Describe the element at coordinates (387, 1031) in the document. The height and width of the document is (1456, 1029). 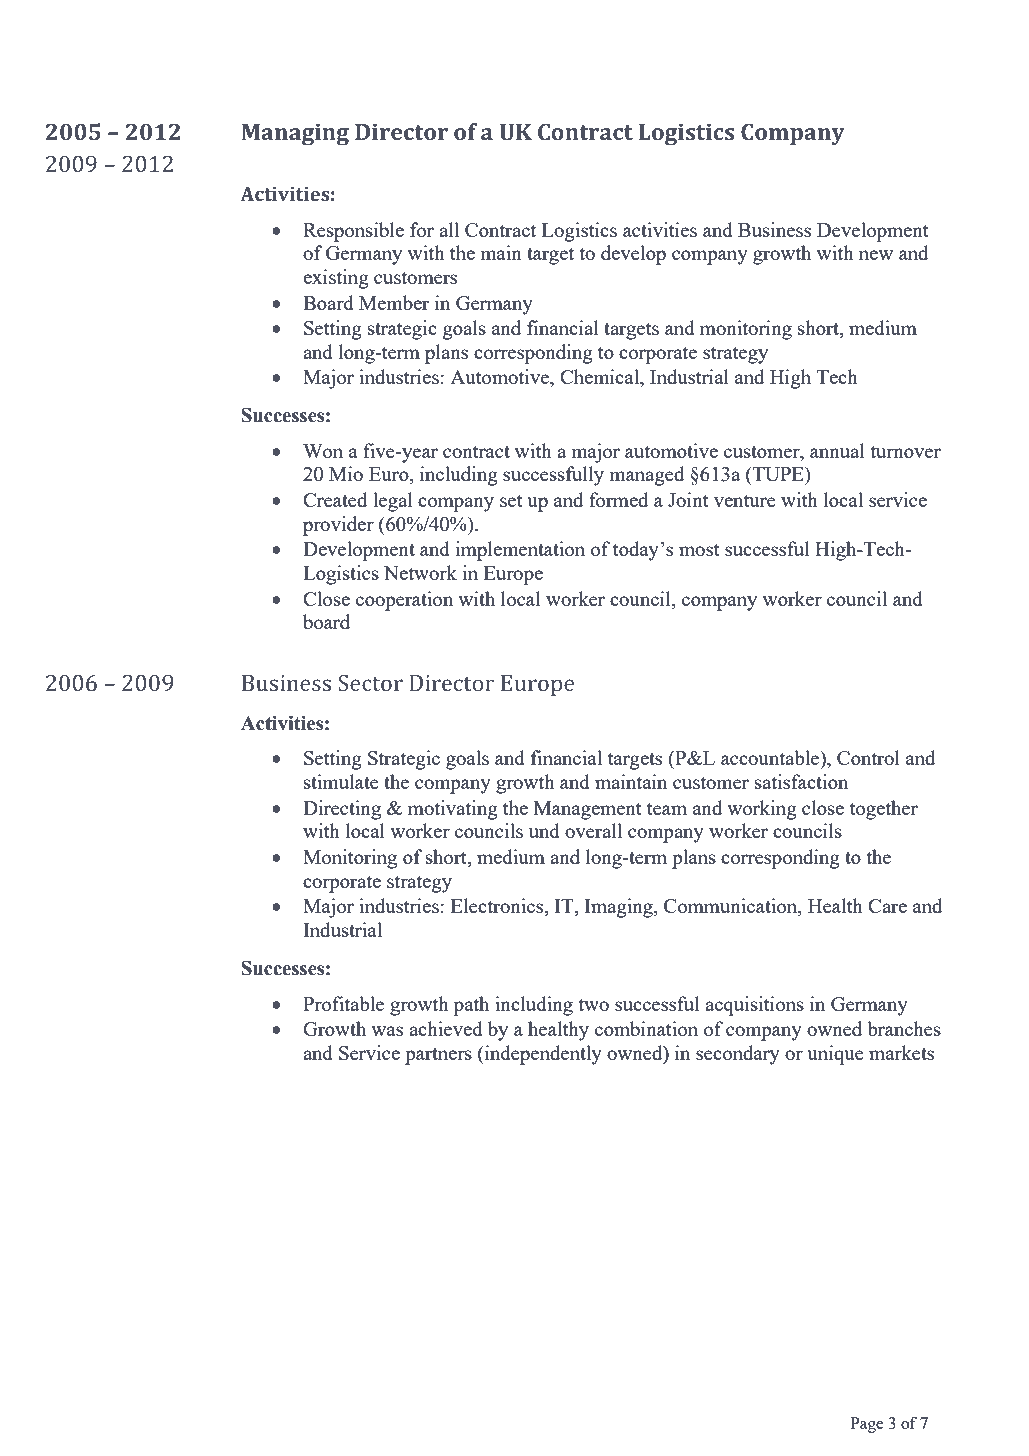
I see `was` at that location.
